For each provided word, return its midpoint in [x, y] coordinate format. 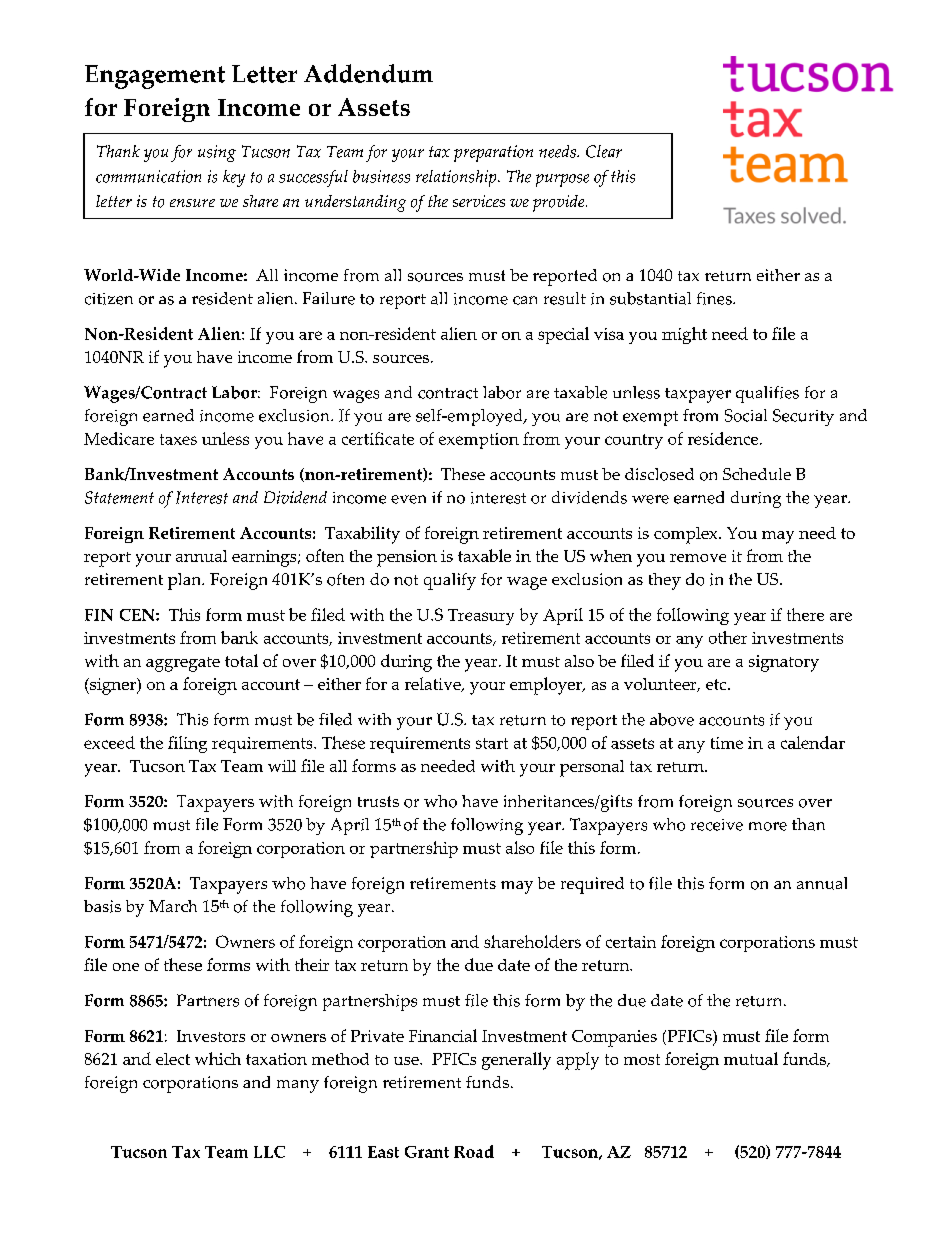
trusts [378, 801]
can [525, 300]
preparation [493, 153]
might [684, 335]
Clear [604, 151]
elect [173, 1059]
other [728, 637]
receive [717, 825]
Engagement [155, 77]
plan [186, 581]
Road [474, 1151]
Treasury [481, 617]
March [173, 906]
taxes [178, 439]
